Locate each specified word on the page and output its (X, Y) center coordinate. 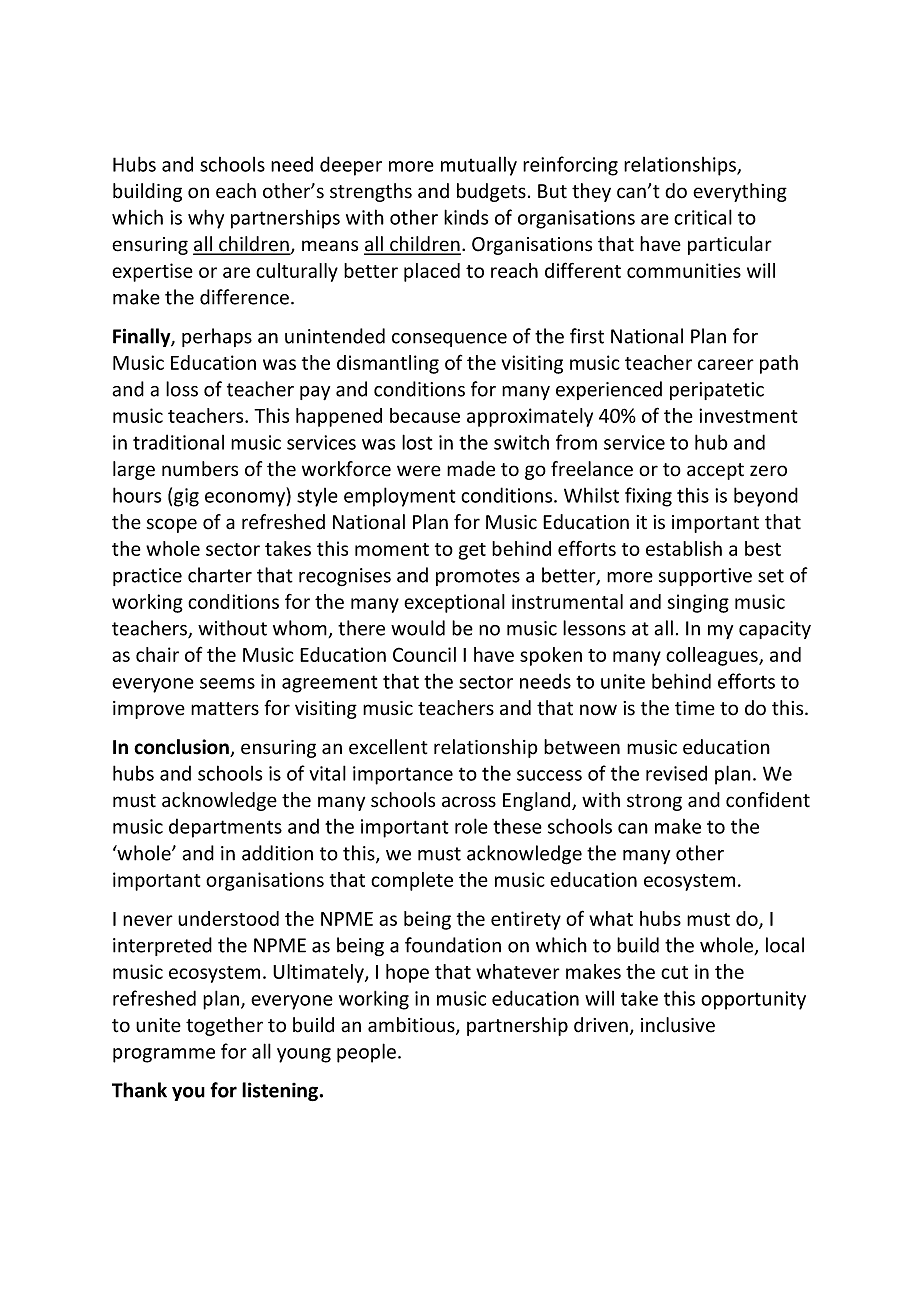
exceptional (454, 603)
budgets (491, 192)
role (471, 826)
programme (164, 1055)
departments (225, 828)
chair (157, 654)
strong (654, 802)
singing (698, 603)
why (206, 219)
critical (703, 217)
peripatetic (717, 391)
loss (182, 389)
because (425, 415)
